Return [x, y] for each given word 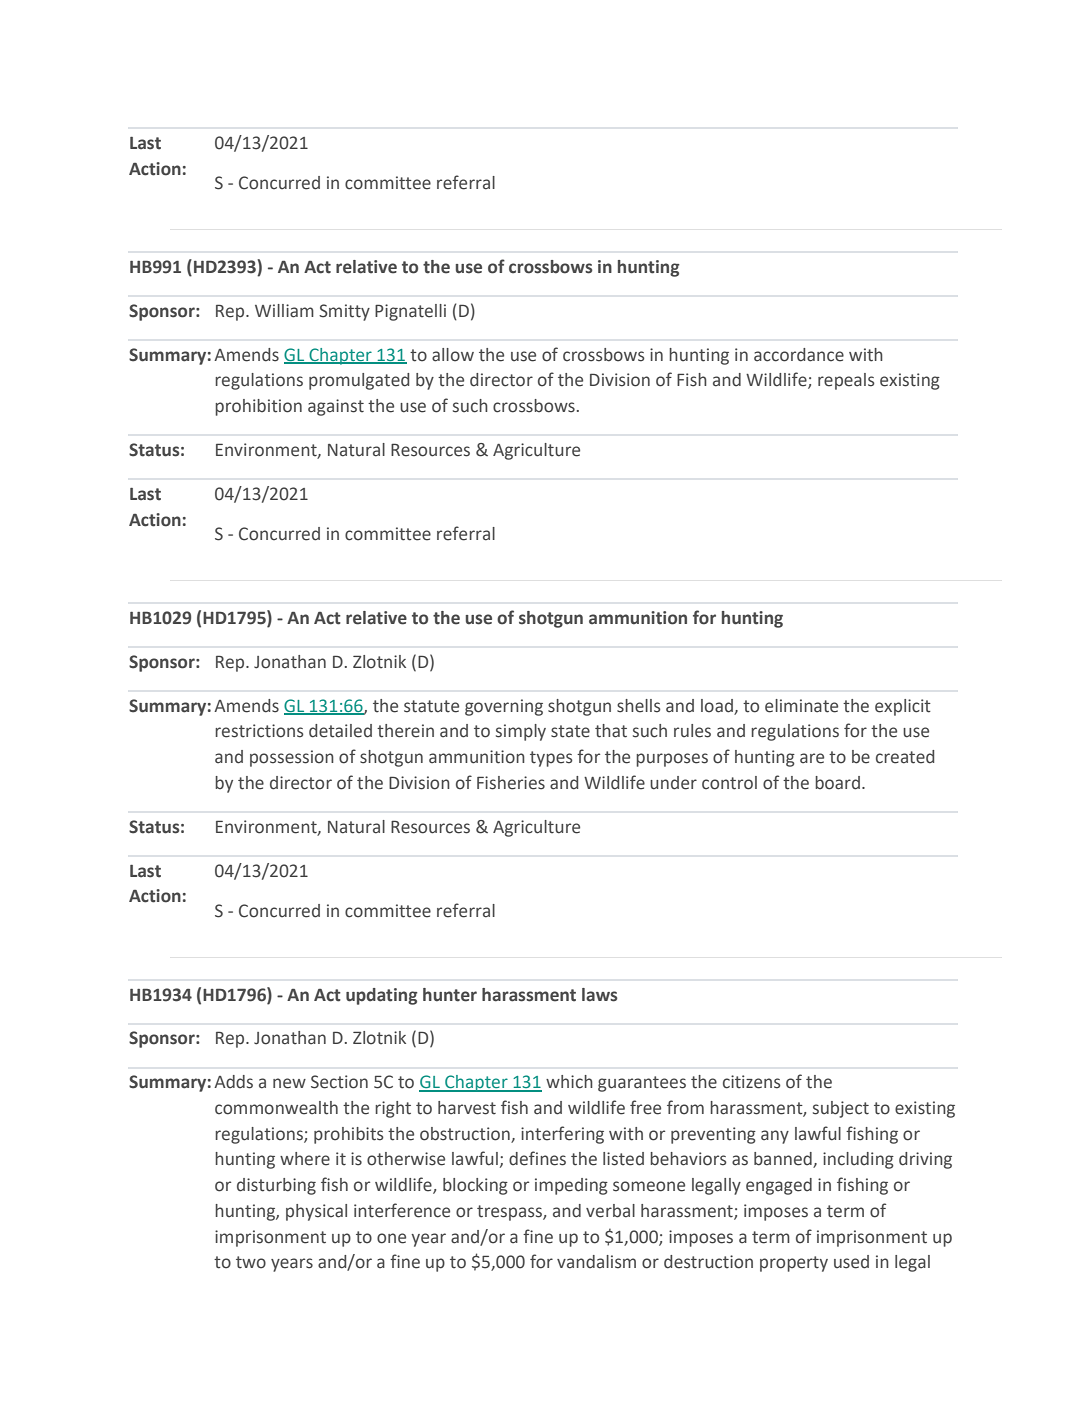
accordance [799, 355]
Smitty [344, 312]
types [551, 759]
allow [453, 355]
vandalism [596, 1262]
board [837, 783]
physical [316, 1212]
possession [292, 758]
